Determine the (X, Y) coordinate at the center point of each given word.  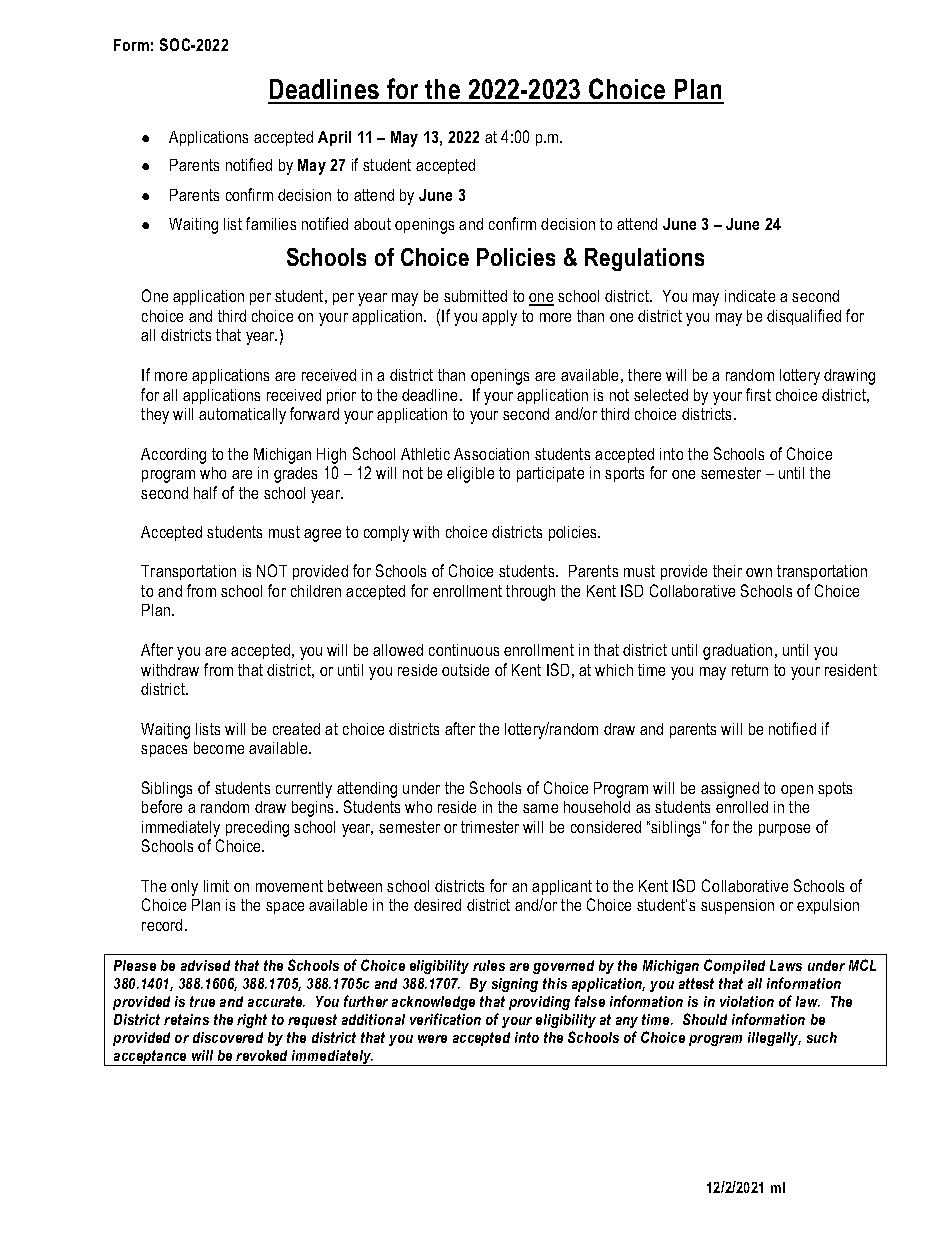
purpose (784, 830)
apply (499, 318)
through (530, 593)
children (316, 591)
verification (445, 1019)
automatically (242, 416)
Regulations (644, 259)
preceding (257, 829)
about (372, 224)
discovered (228, 1037)
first (758, 394)
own (759, 572)
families (271, 223)
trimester (490, 827)
